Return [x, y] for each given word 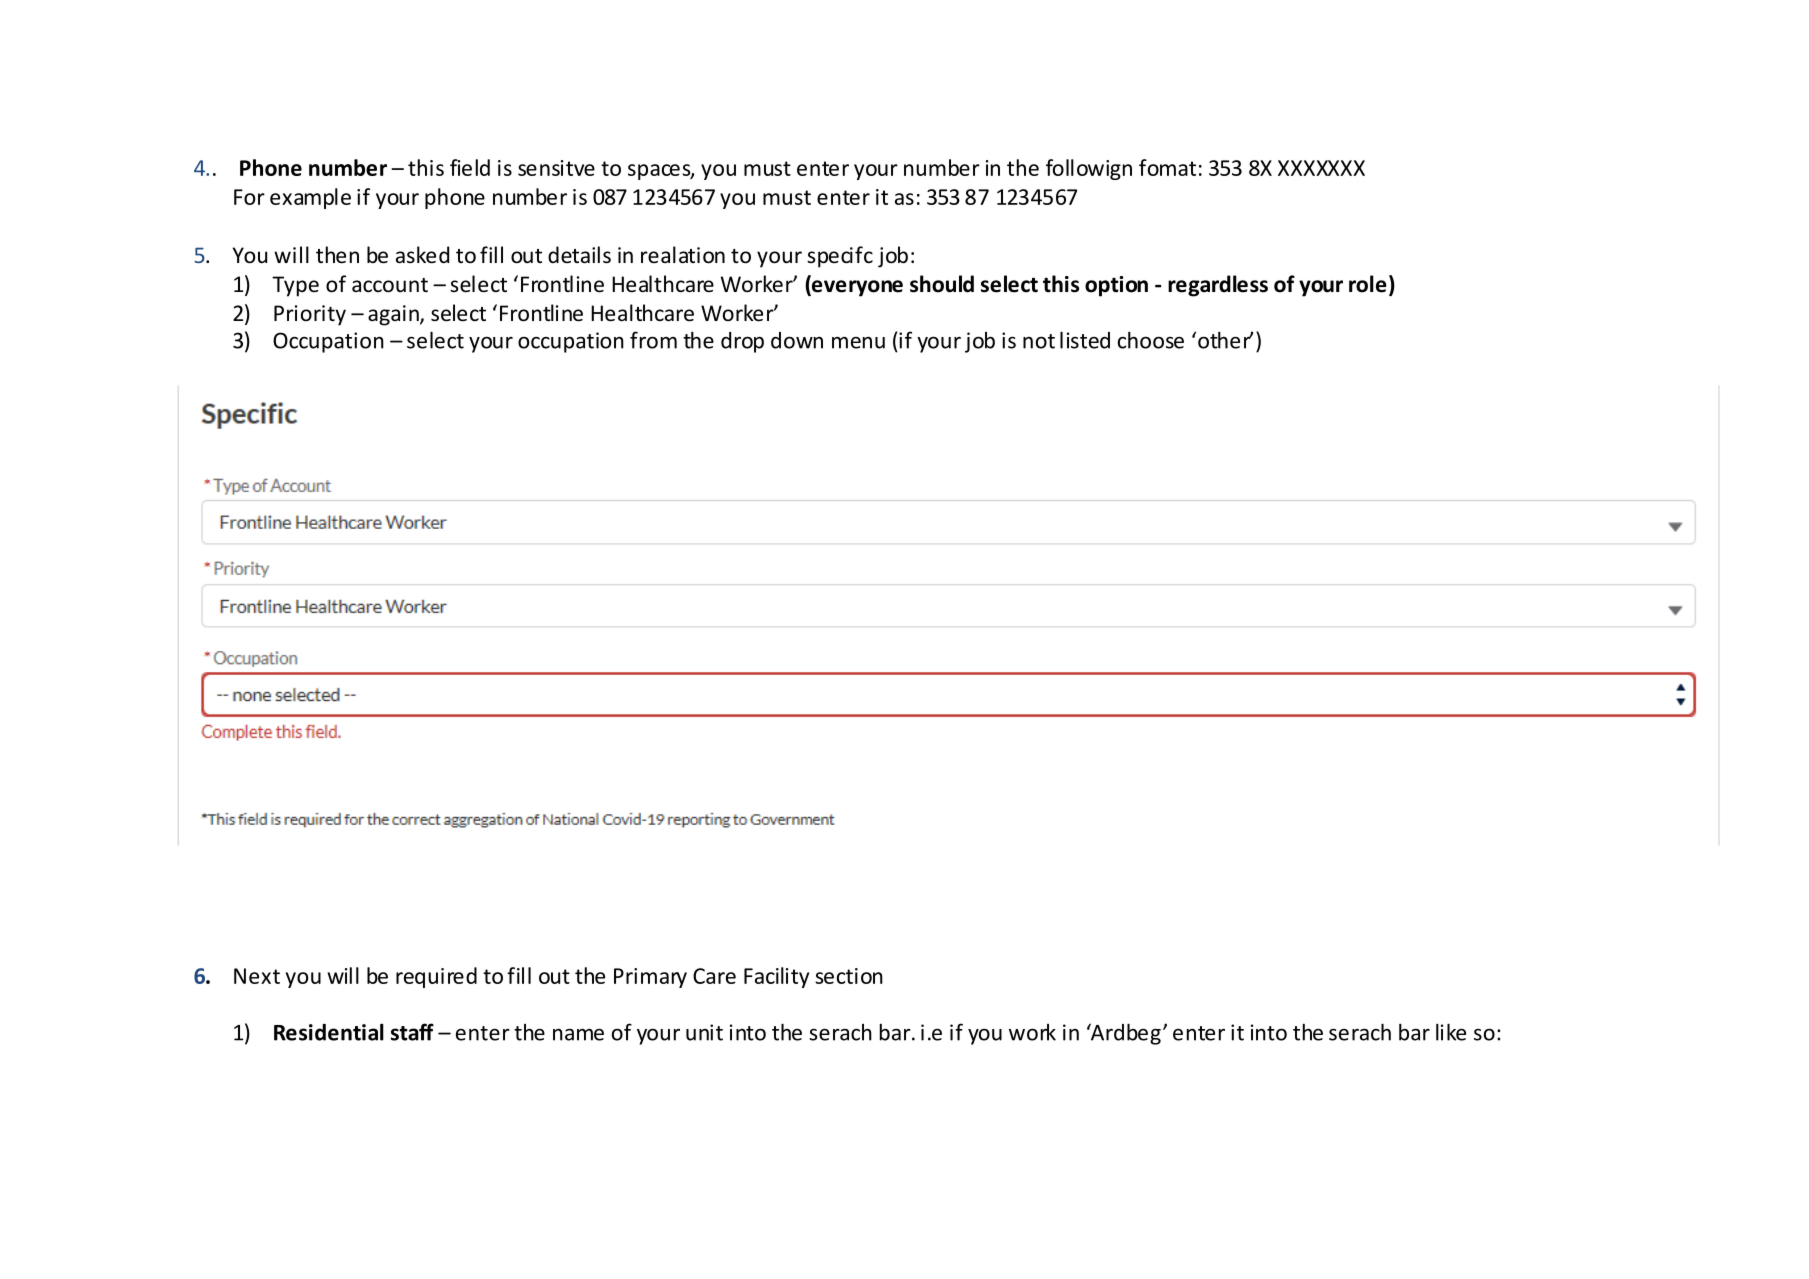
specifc [840, 257]
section [849, 976]
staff [412, 1032]
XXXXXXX [1321, 168]
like [1451, 1032]
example [310, 198]
